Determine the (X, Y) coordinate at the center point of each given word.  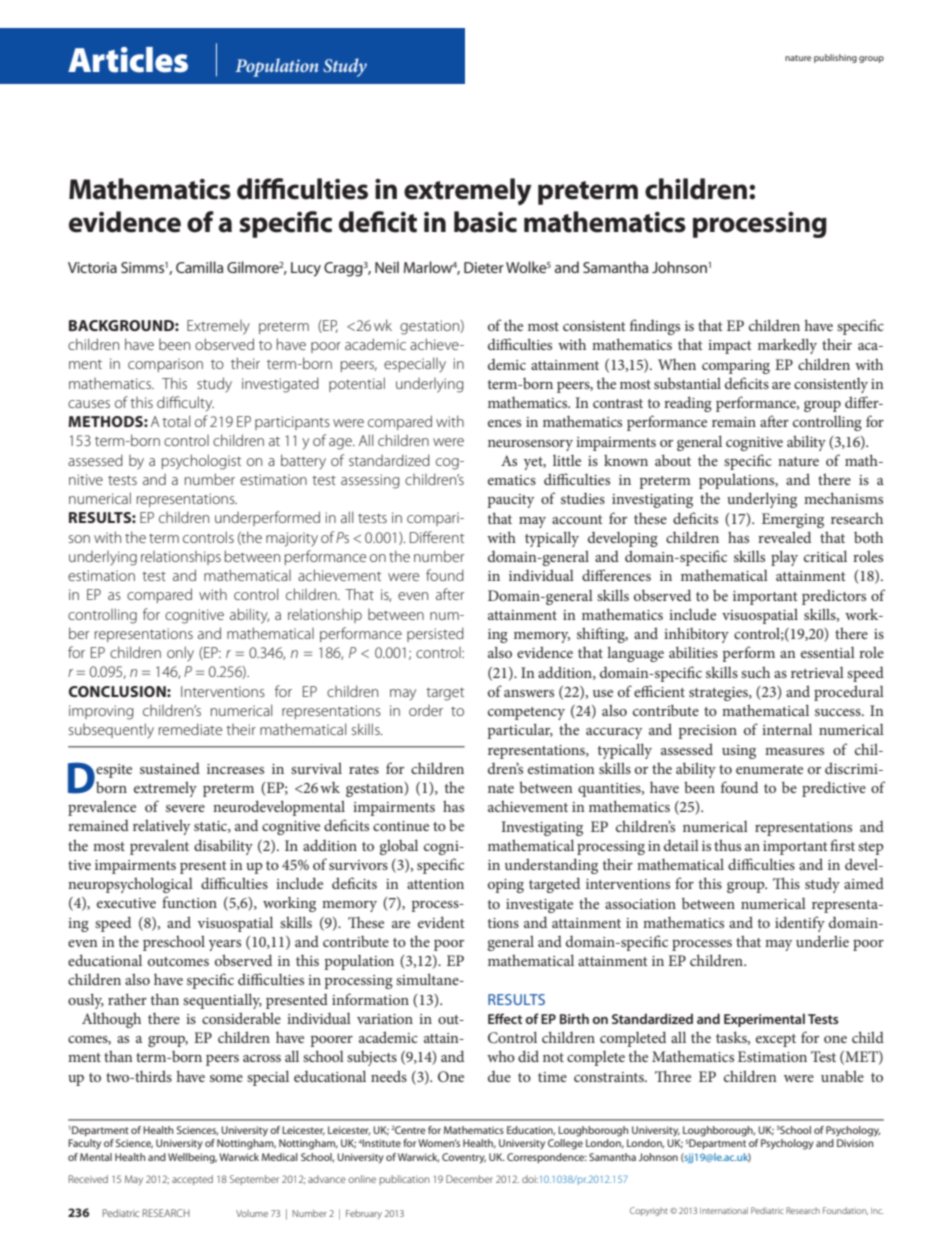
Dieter (484, 267)
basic (485, 222)
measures (794, 751)
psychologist (201, 462)
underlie (822, 941)
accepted (192, 1180)
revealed (784, 537)
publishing (835, 58)
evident (441, 922)
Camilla (199, 267)
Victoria (92, 267)
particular (520, 731)
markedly (787, 346)
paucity (511, 501)
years (225, 945)
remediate (190, 729)
